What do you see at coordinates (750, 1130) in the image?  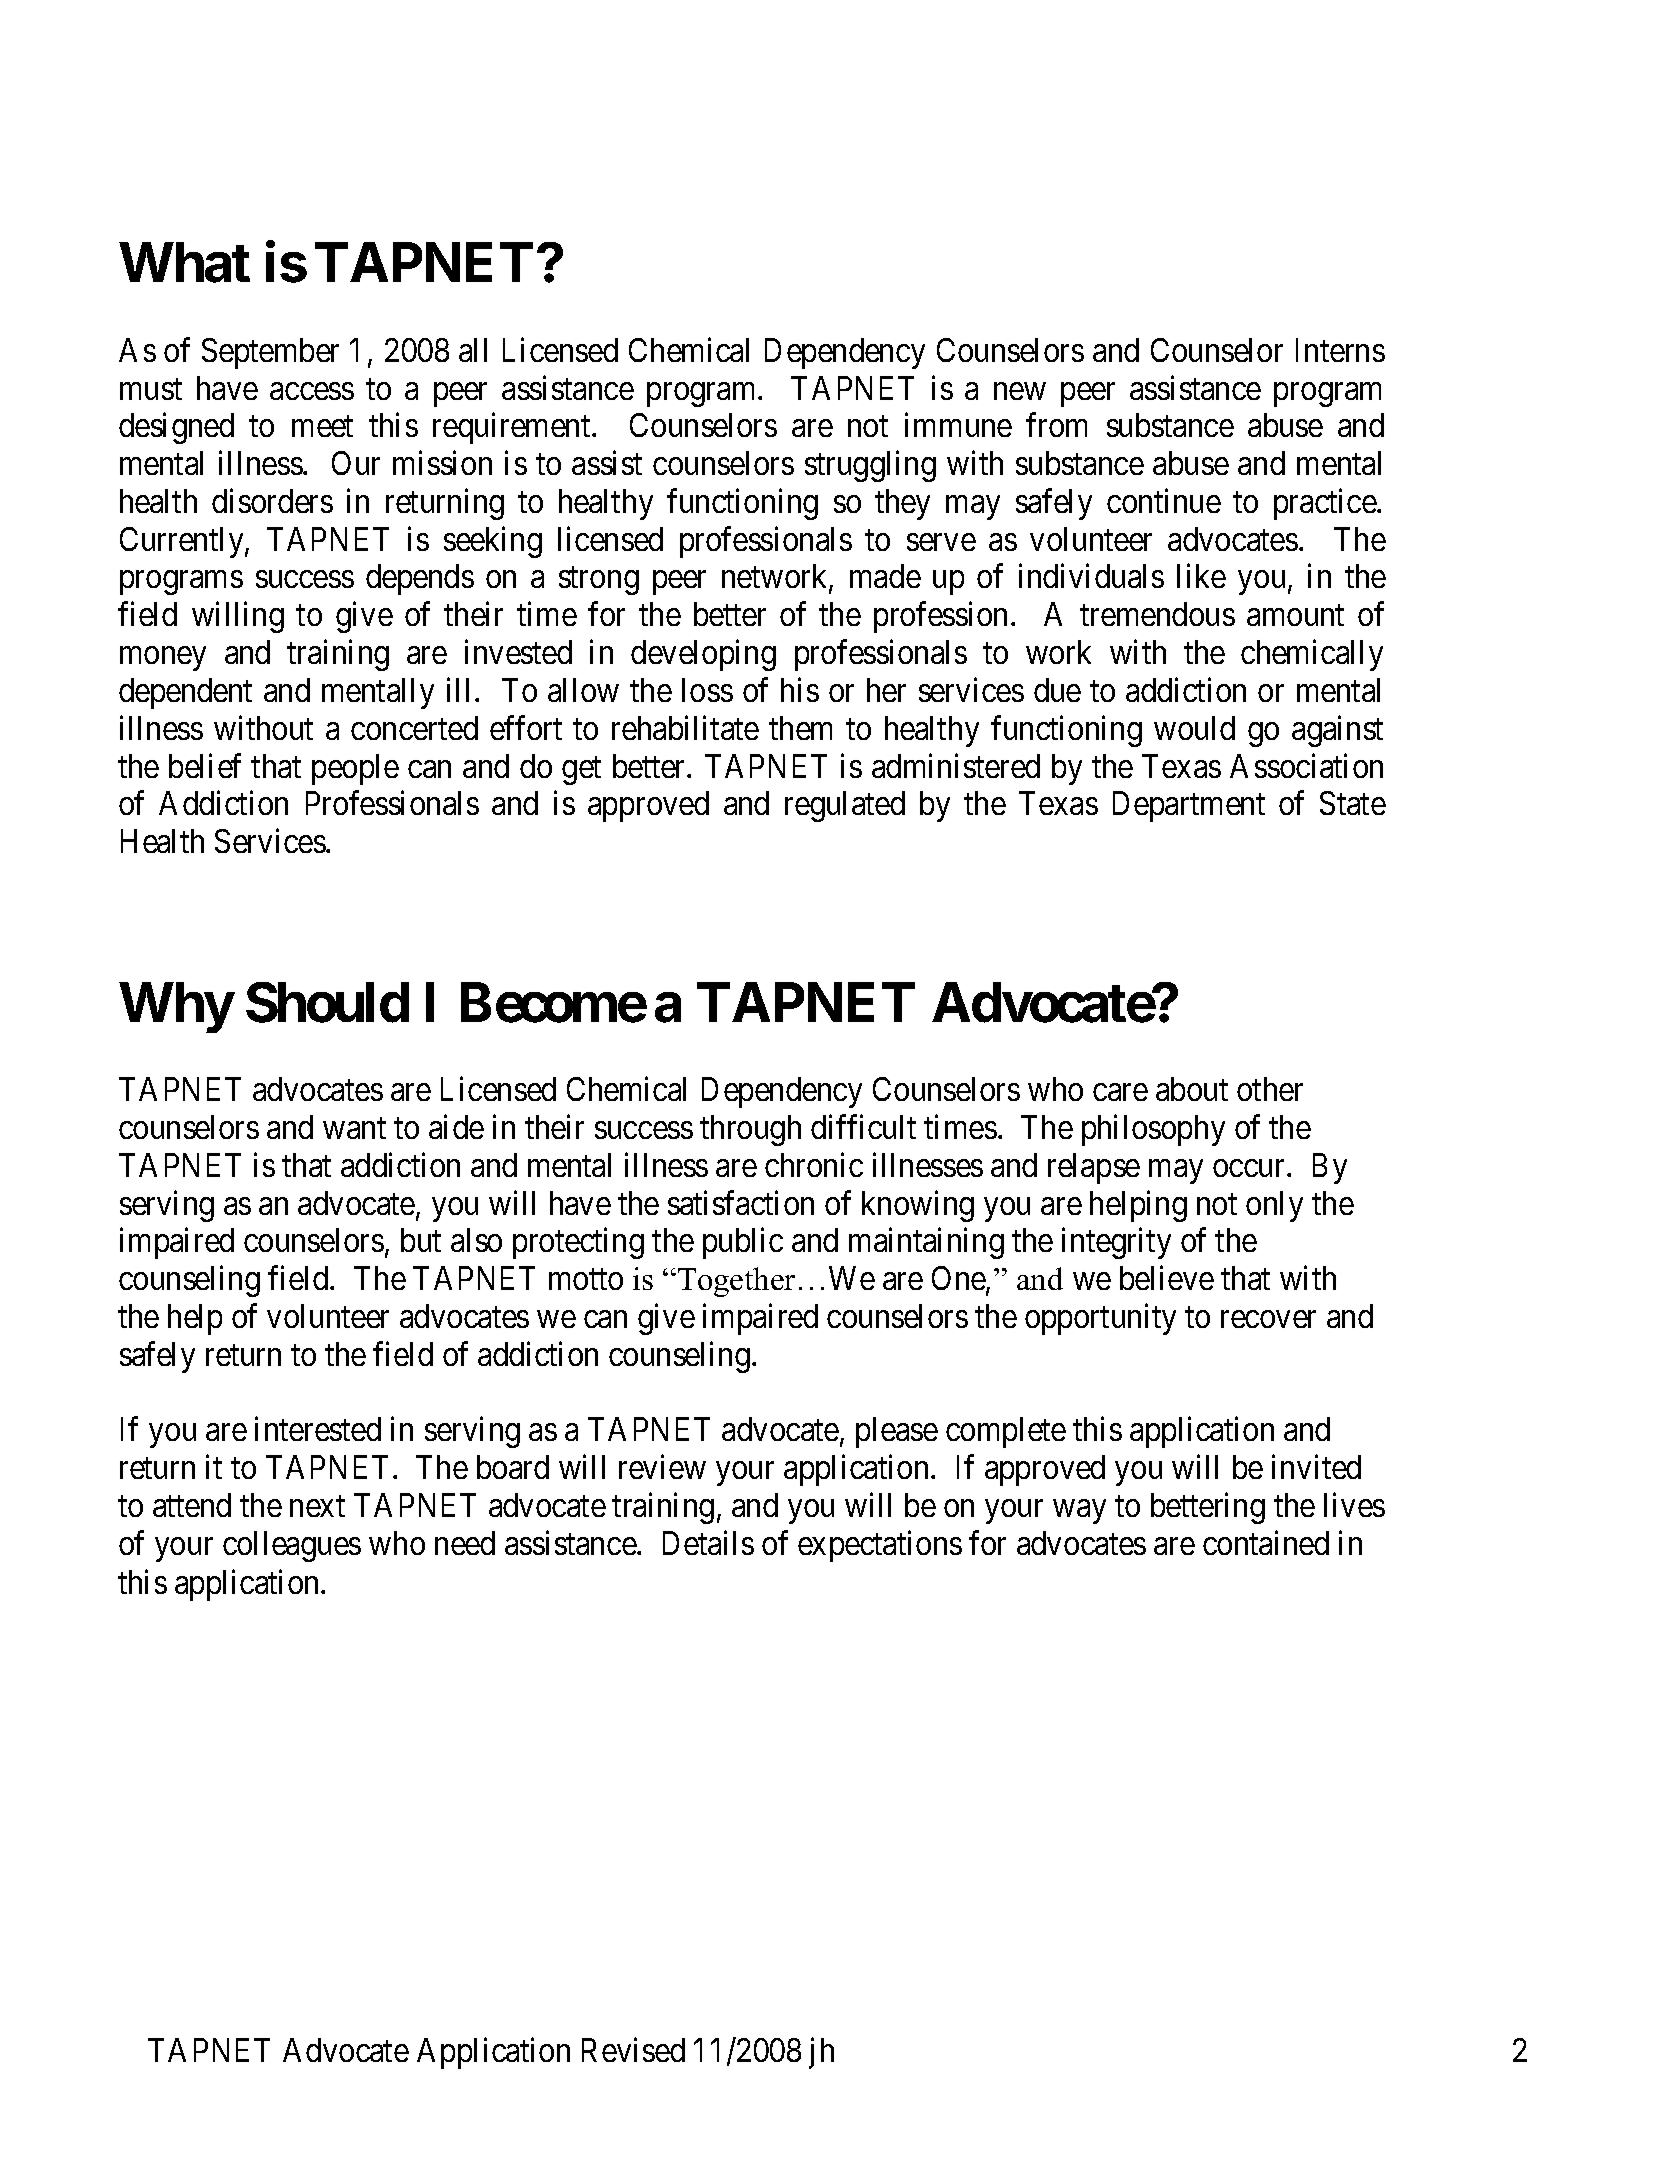 I see `through` at bounding box center [750, 1130].
